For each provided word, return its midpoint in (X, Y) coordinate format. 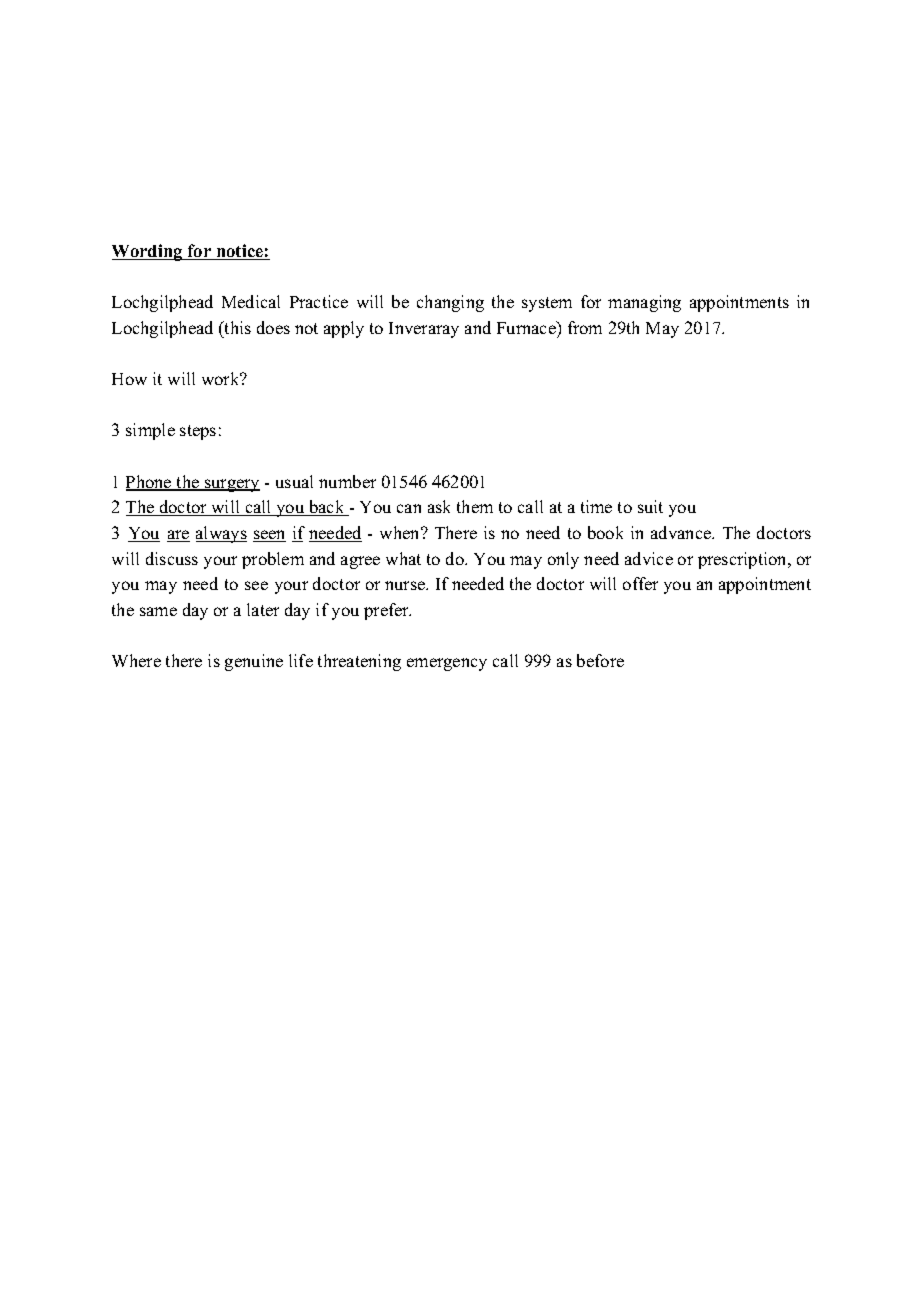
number (347, 481)
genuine (254, 662)
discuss (172, 558)
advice (649, 558)
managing (644, 303)
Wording (148, 252)
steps (198, 432)
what (403, 558)
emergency (447, 664)
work (222, 378)
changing (450, 303)
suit (650, 506)
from (585, 327)
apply (344, 329)
